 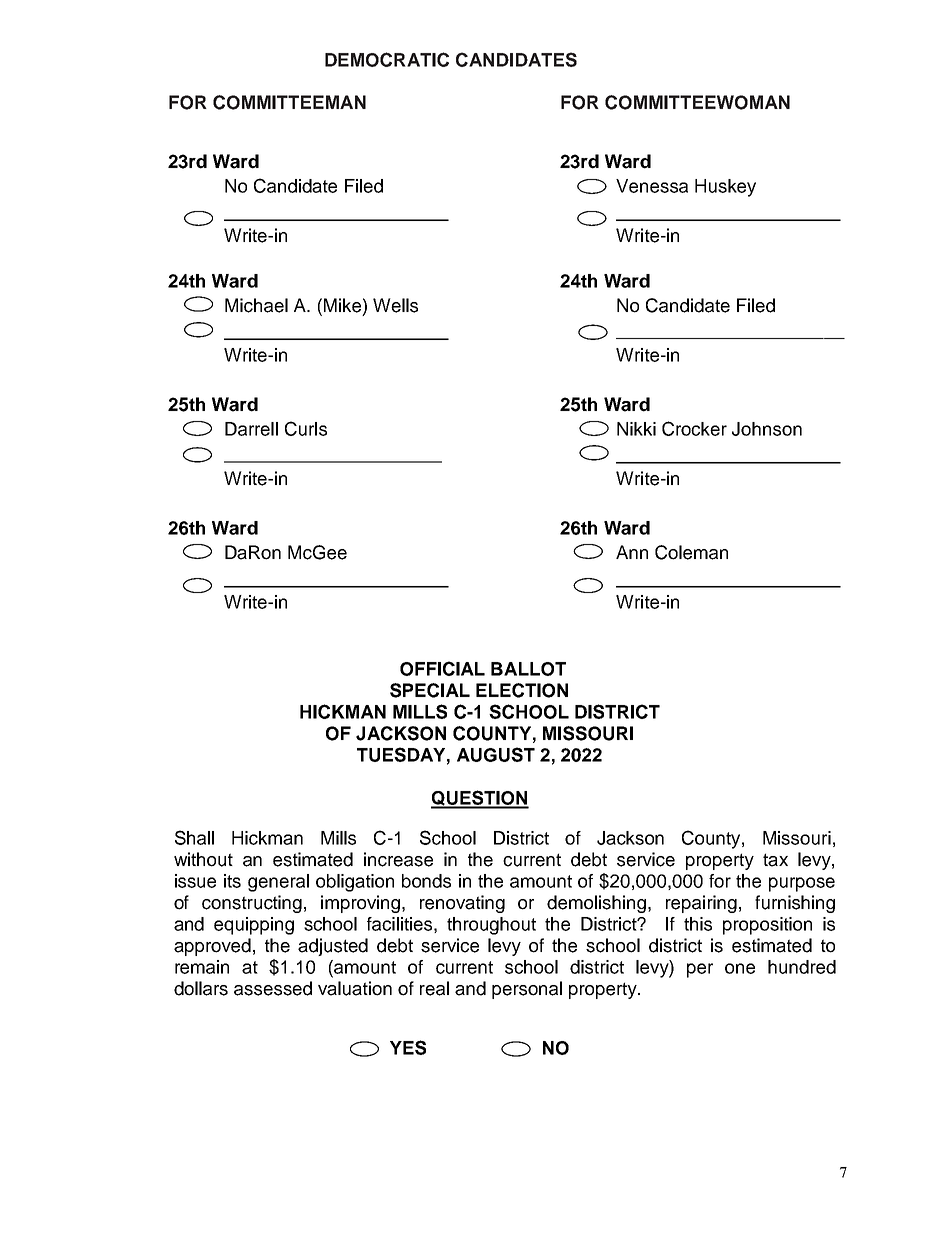 What do you see at coordinates (273, 988) in the page?
I see `assessed` at bounding box center [273, 988].
